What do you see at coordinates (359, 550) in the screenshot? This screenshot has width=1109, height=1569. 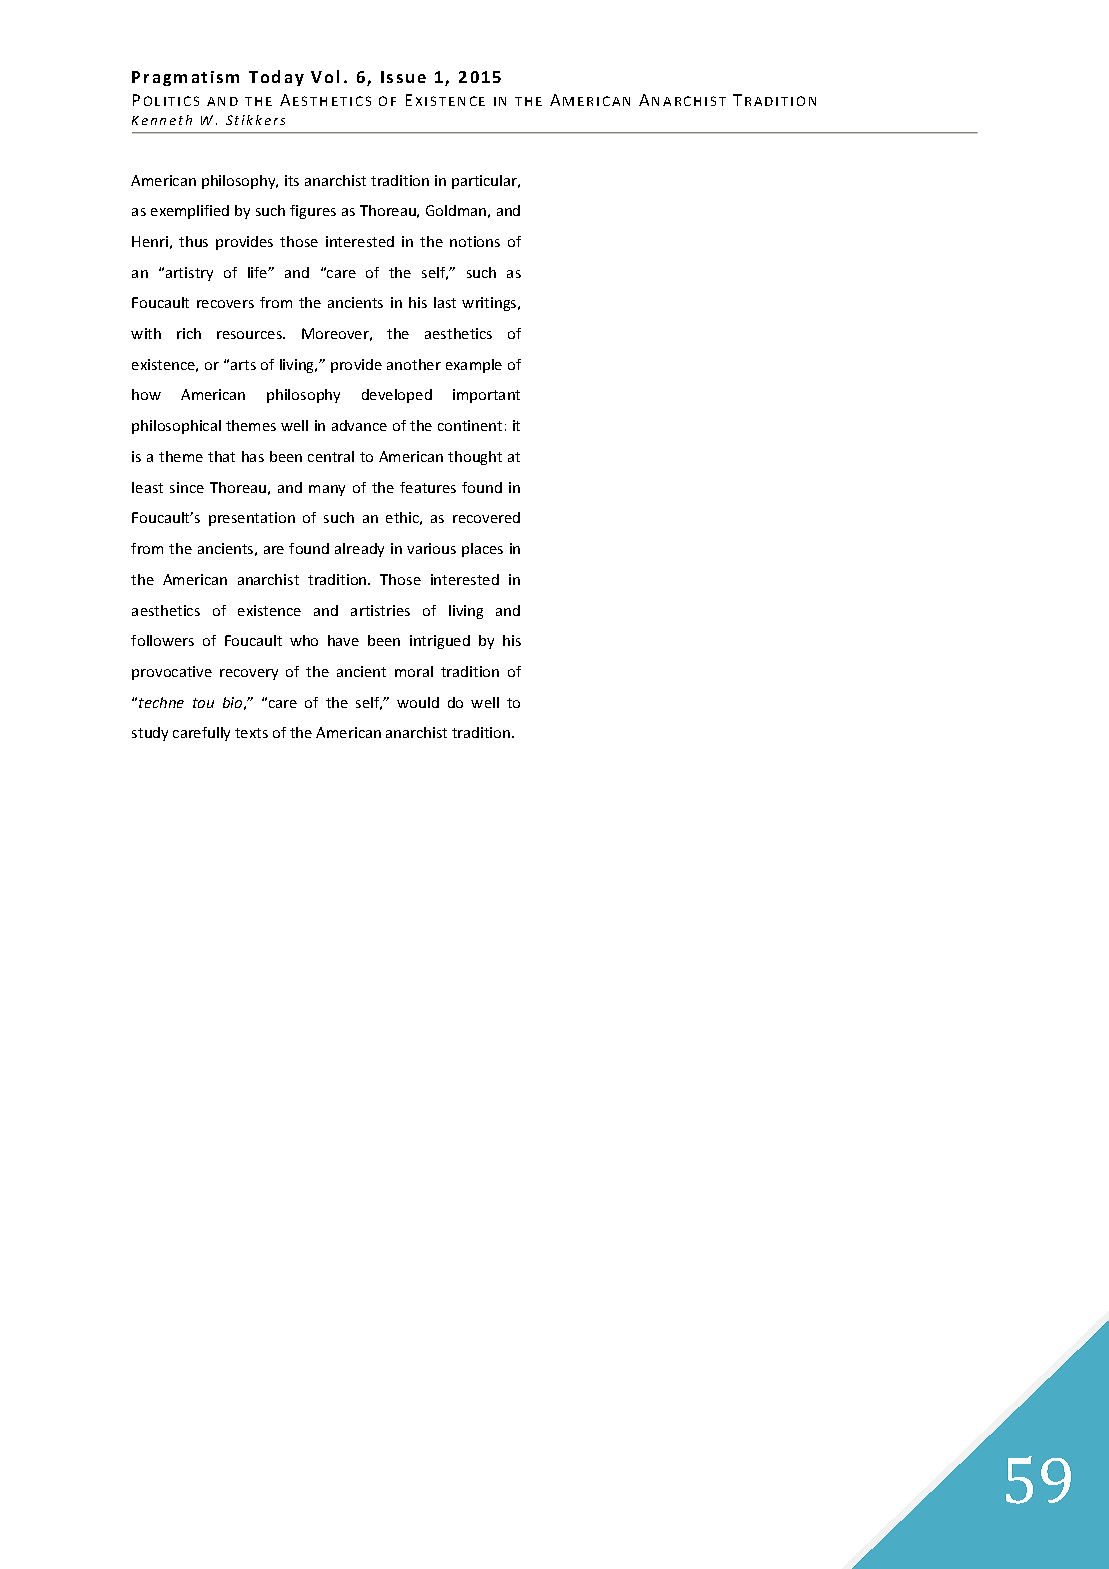 I see `already` at bounding box center [359, 550].
